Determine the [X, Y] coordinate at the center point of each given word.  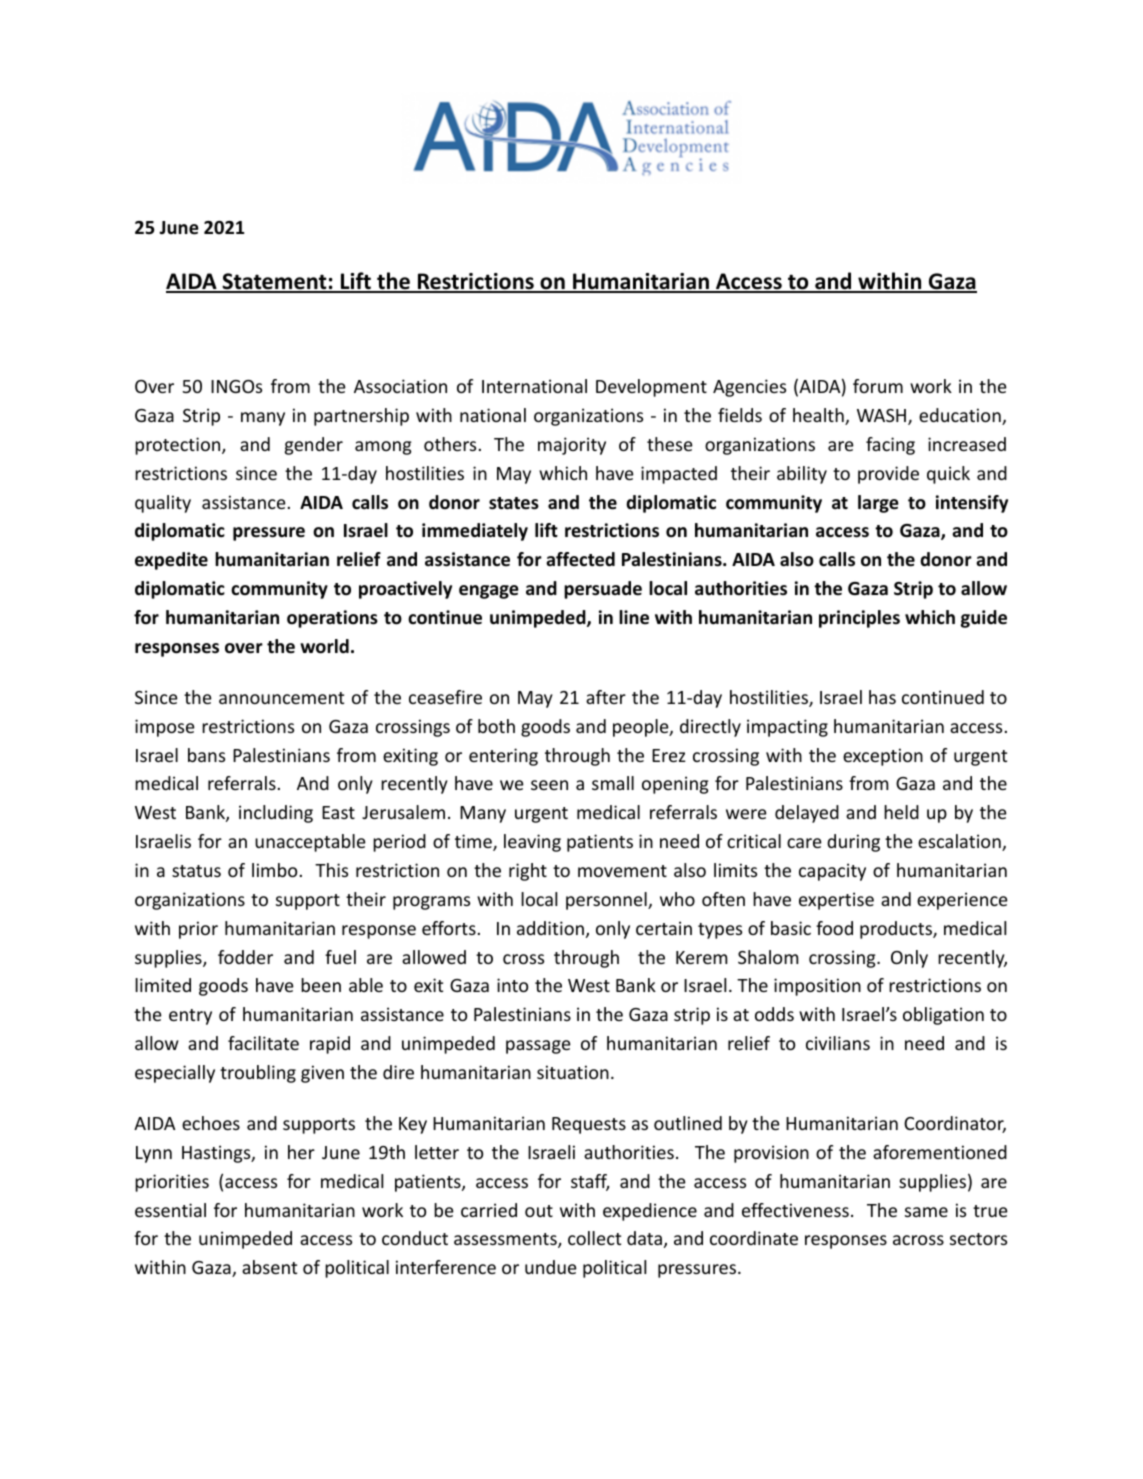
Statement [274, 282]
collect [594, 1238]
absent [269, 1267]
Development [651, 388]
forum [878, 386]
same [926, 1212]
